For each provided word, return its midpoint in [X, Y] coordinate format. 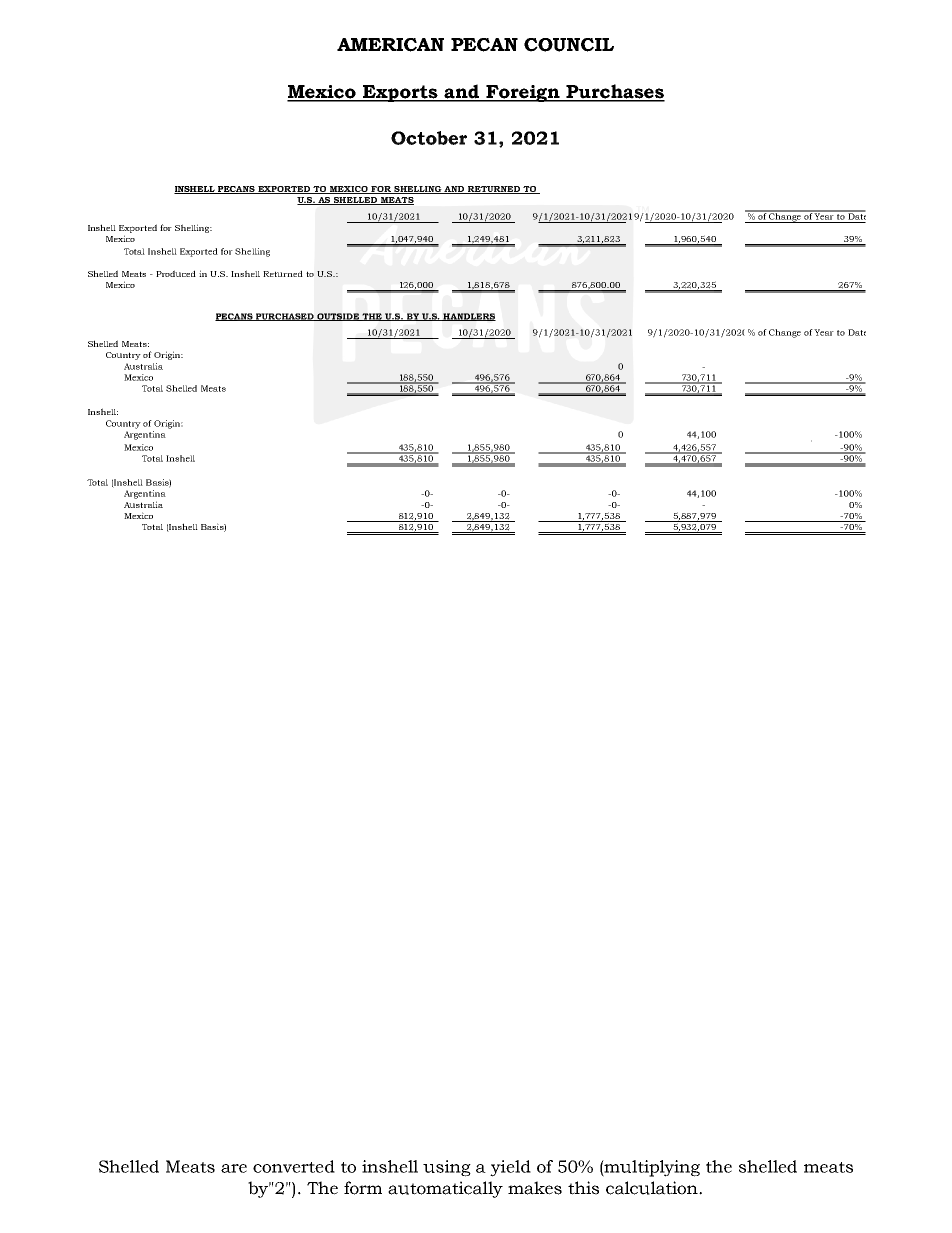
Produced [176, 273]
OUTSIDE [338, 317]
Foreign [523, 93]
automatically [445, 1189]
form [363, 1188]
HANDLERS [468, 317]
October [429, 138]
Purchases [615, 92]
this [583, 1188]
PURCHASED [285, 317]
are [234, 1168]
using [447, 1168]
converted [294, 1166]
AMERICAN [390, 45]
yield [510, 1168]
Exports [400, 93]
